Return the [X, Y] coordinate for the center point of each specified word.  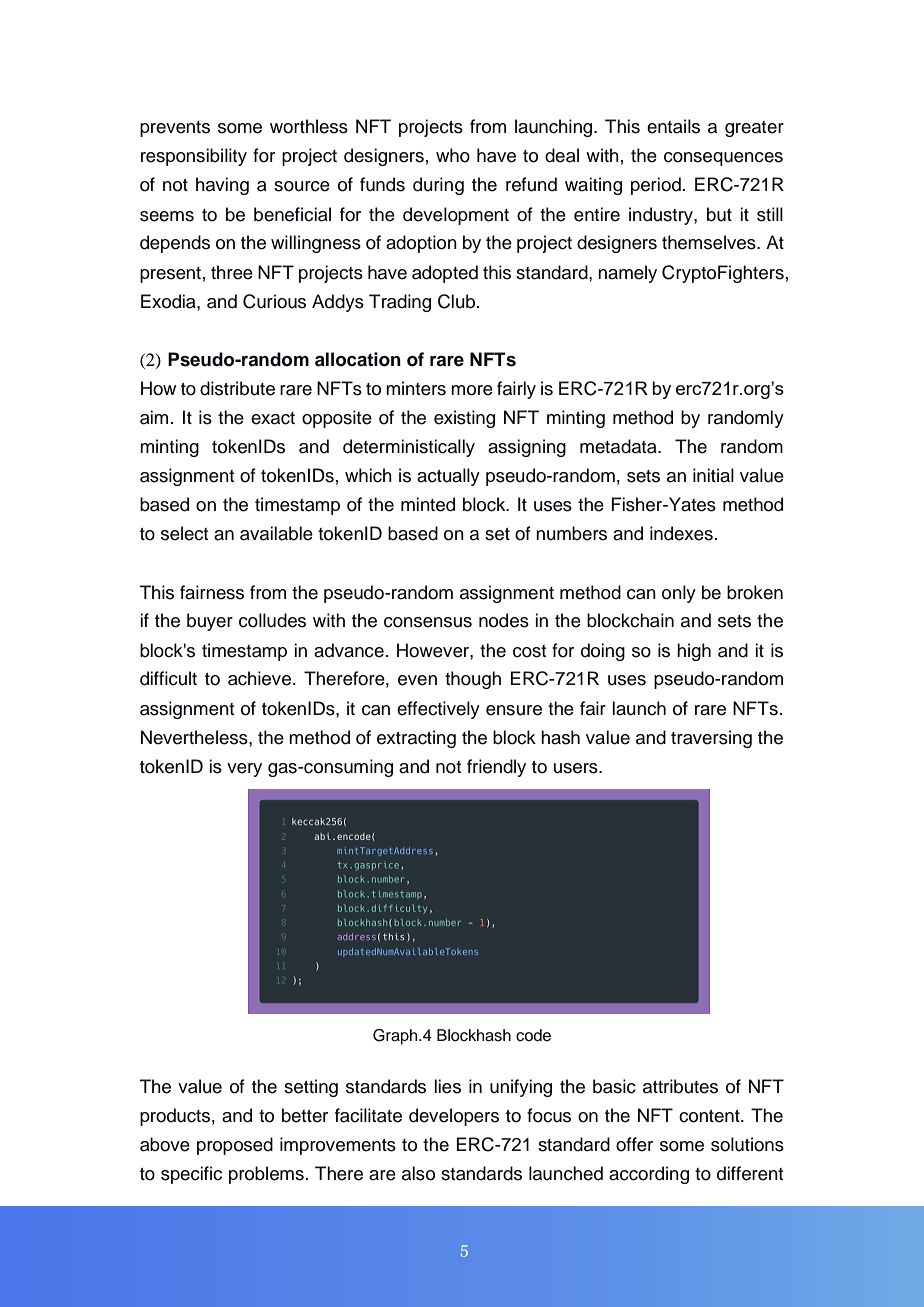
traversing [711, 739]
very [244, 770]
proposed [235, 1146]
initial [713, 475]
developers [454, 1117]
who [453, 155]
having [222, 186]
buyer [210, 622]
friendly [496, 768]
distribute [237, 388]
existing [464, 419]
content [710, 1116]
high [694, 652]
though [473, 680]
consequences [723, 159]
